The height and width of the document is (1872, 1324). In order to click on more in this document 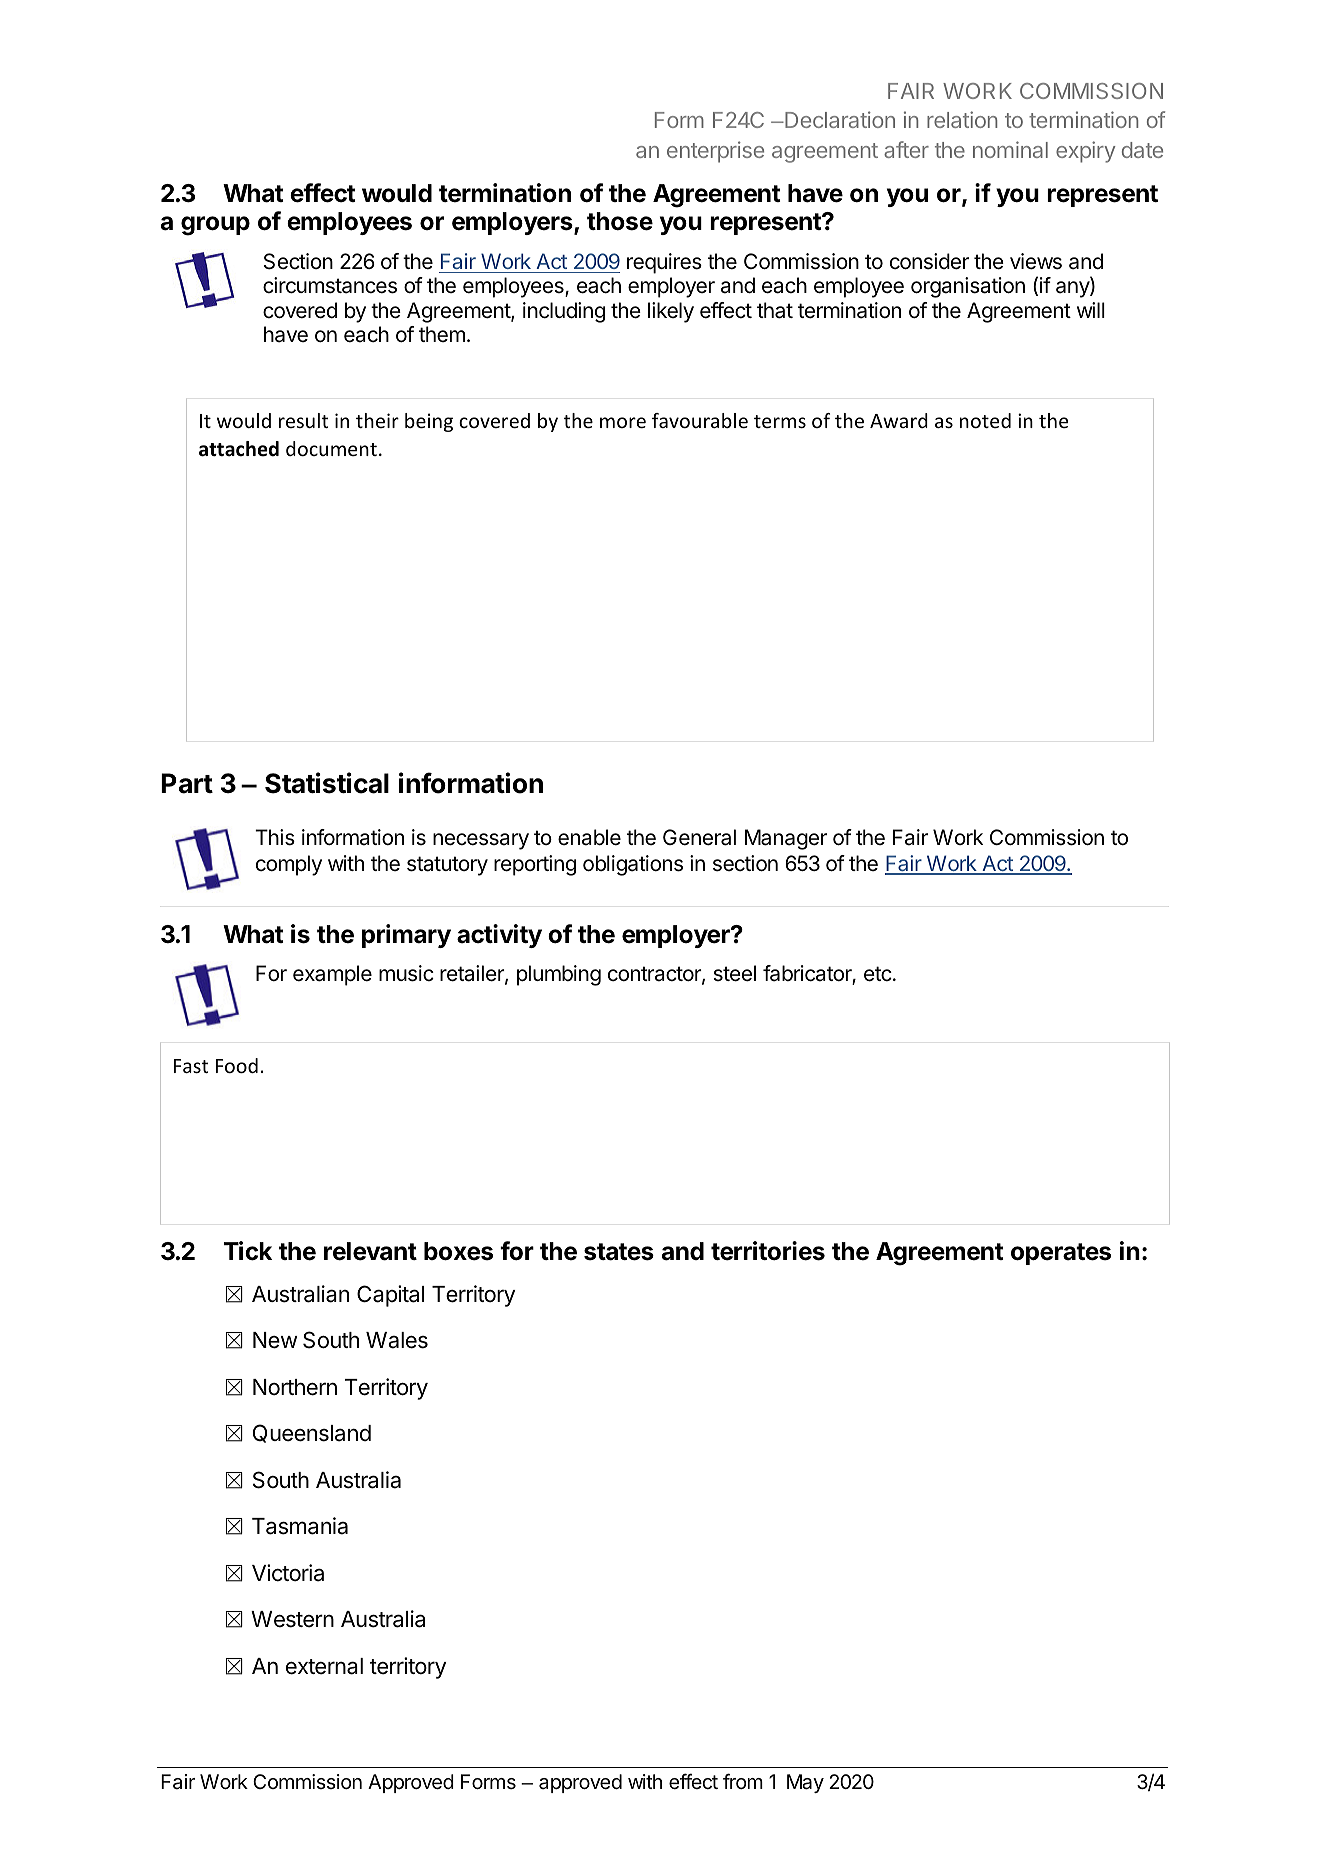, I will do `click(623, 422)`.
